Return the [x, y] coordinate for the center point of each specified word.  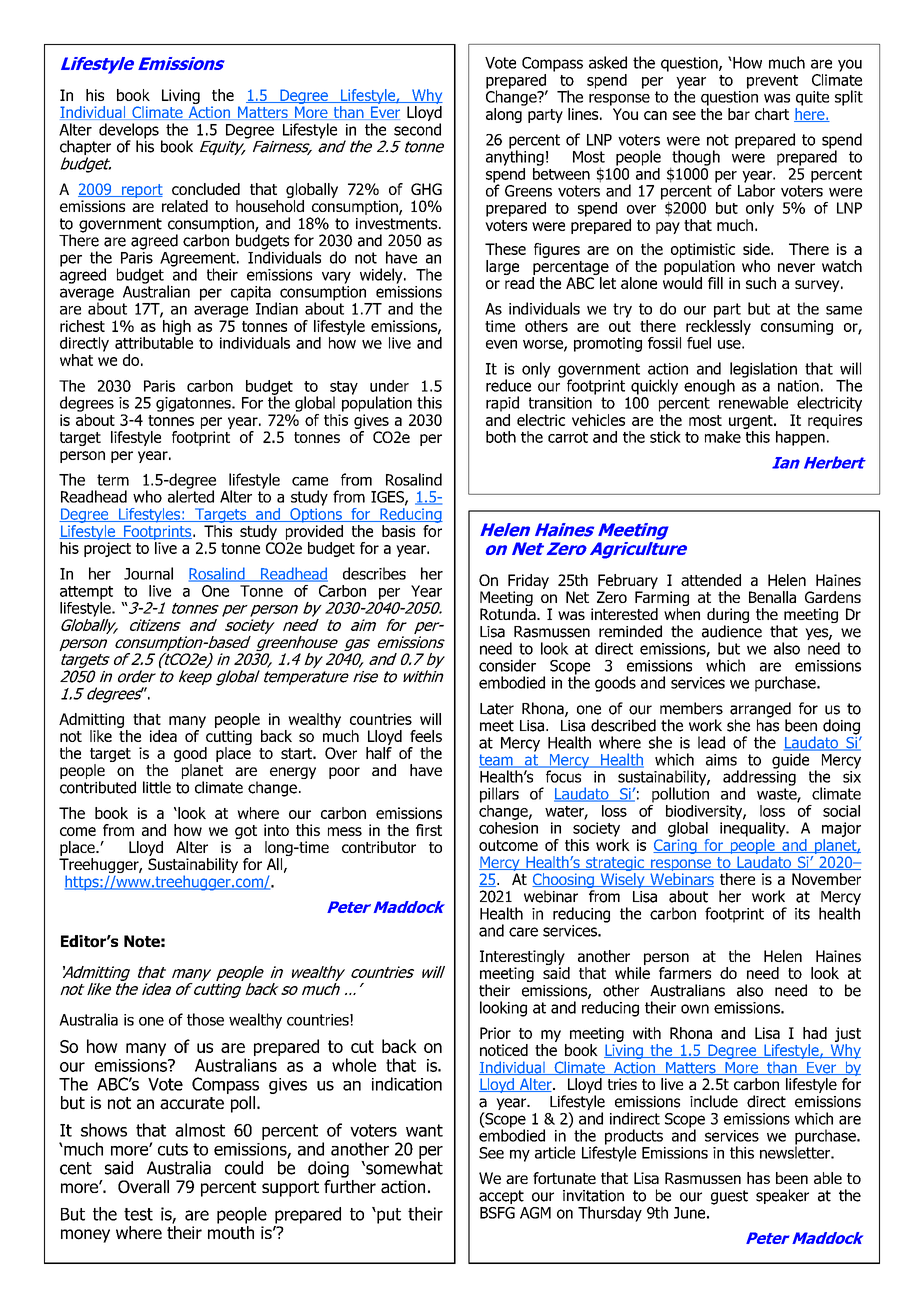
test [138, 1214]
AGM [535, 1213]
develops [129, 132]
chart [772, 114]
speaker [782, 1196]
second [417, 129]
